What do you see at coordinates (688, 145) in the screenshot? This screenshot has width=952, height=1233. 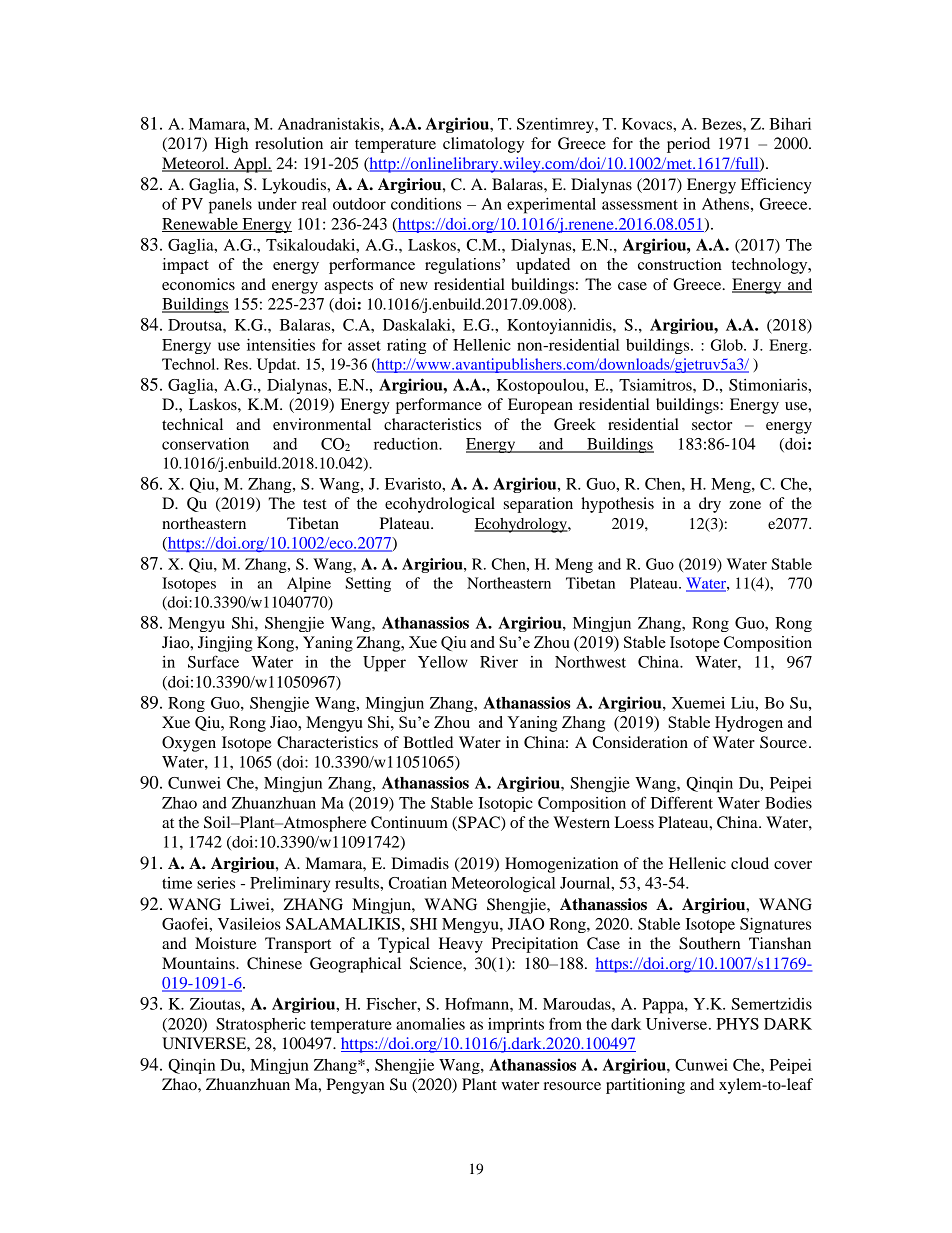 I see `period` at bounding box center [688, 145].
